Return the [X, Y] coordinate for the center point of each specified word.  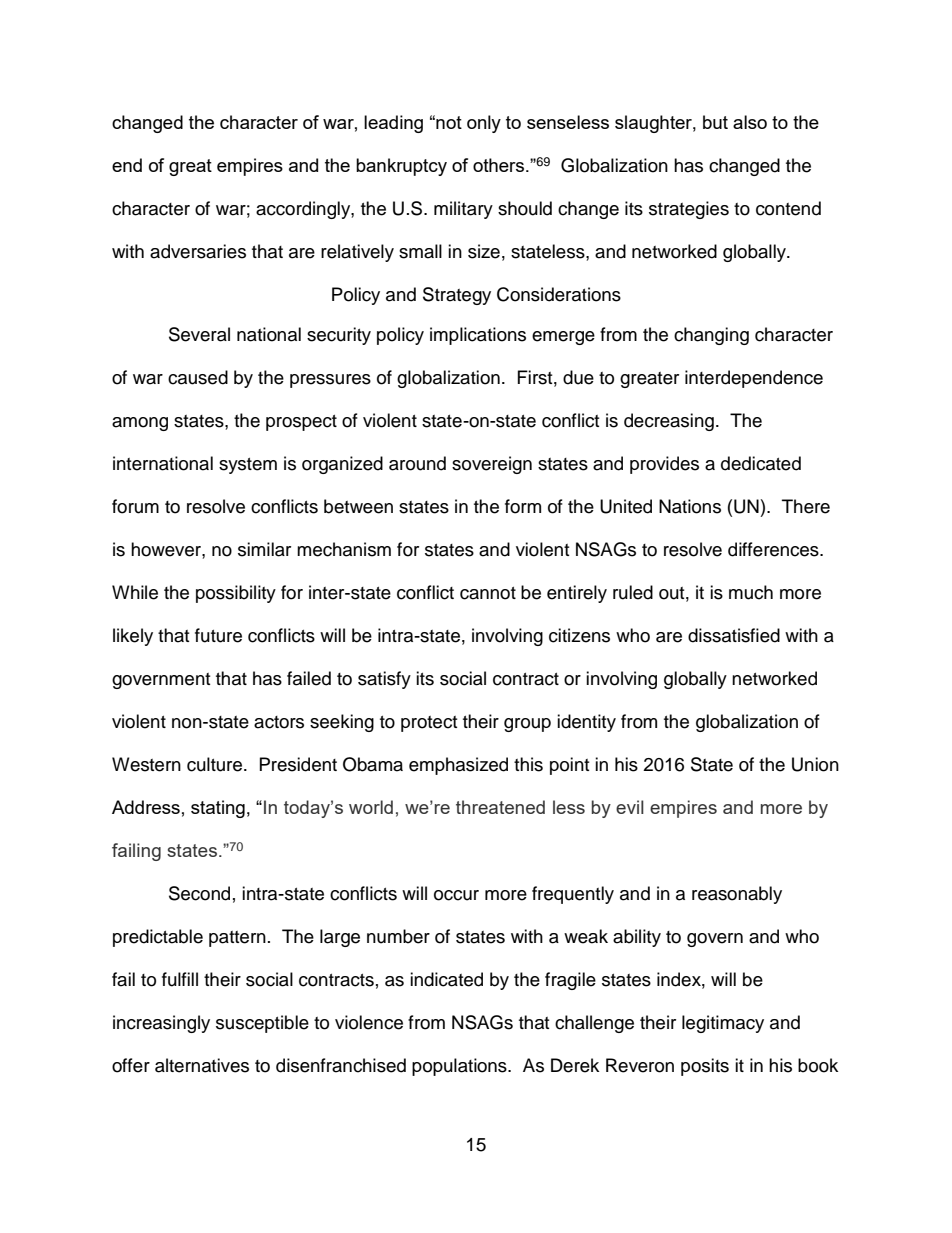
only [484, 124]
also [750, 122]
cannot [488, 593]
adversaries [198, 251]
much [751, 592]
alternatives [202, 1065]
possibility [236, 594]
